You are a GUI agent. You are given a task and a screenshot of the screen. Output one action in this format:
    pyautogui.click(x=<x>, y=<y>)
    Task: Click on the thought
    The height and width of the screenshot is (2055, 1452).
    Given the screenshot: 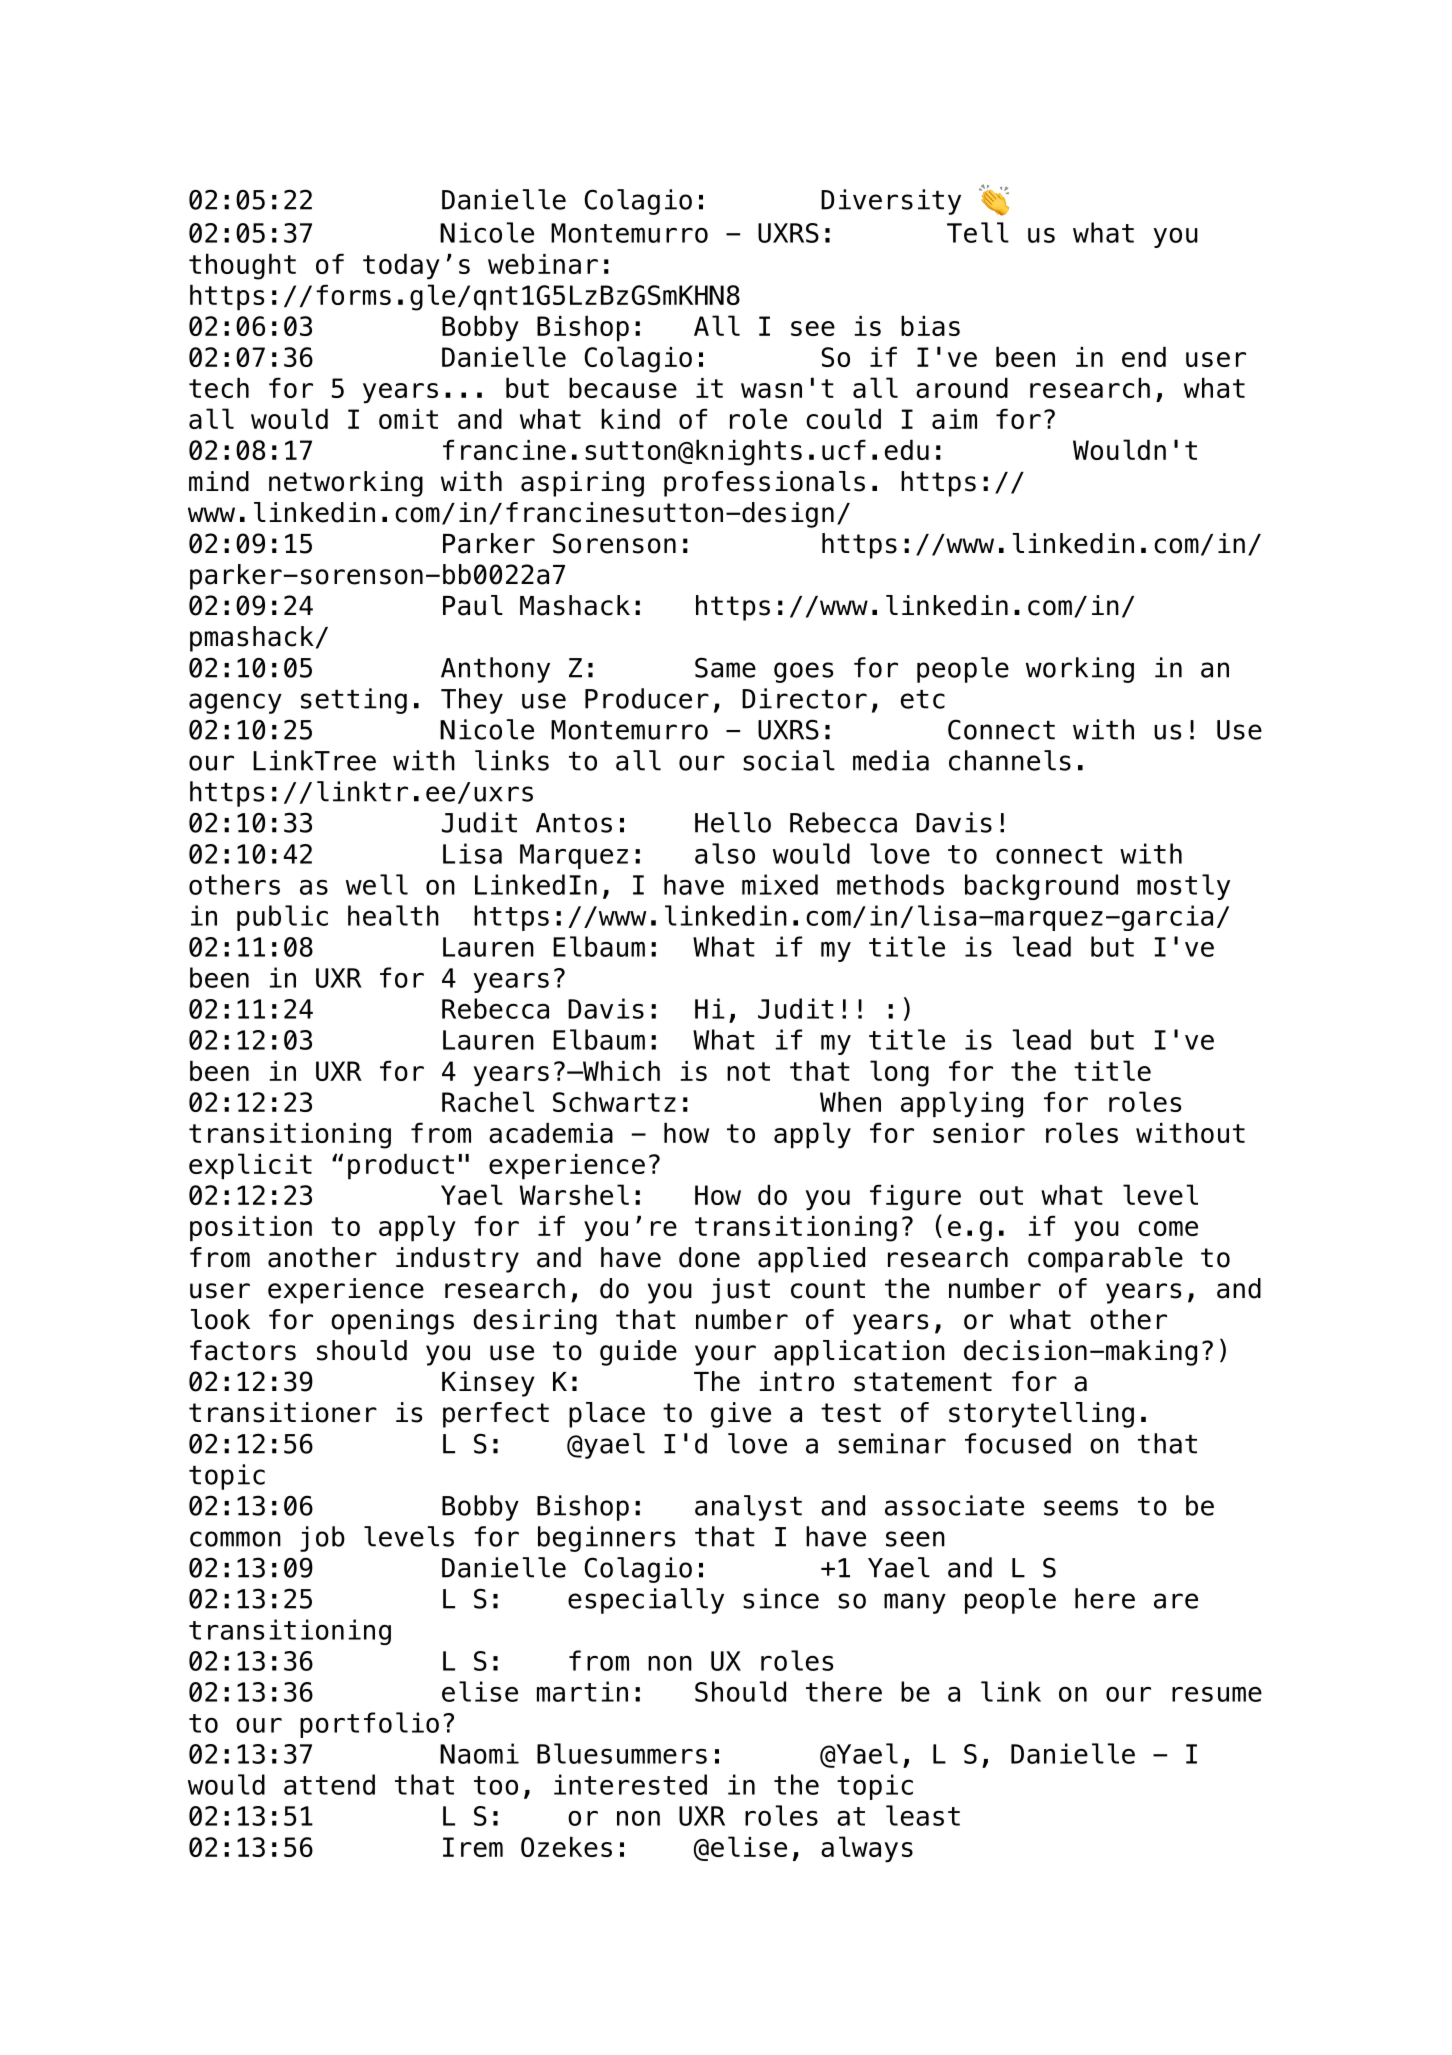 What is the action you would take?
    pyautogui.click(x=242, y=266)
